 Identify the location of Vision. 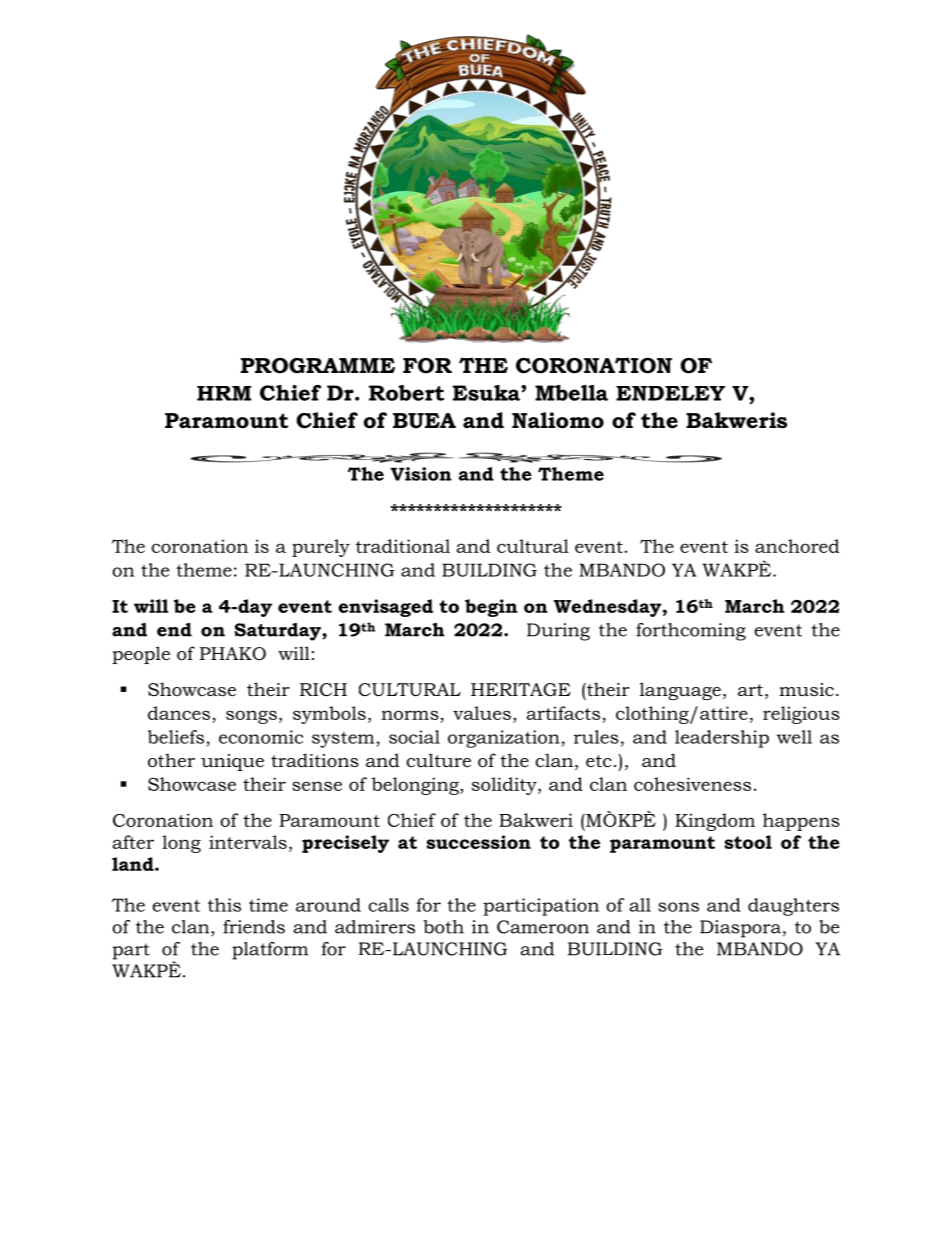
(421, 474).
